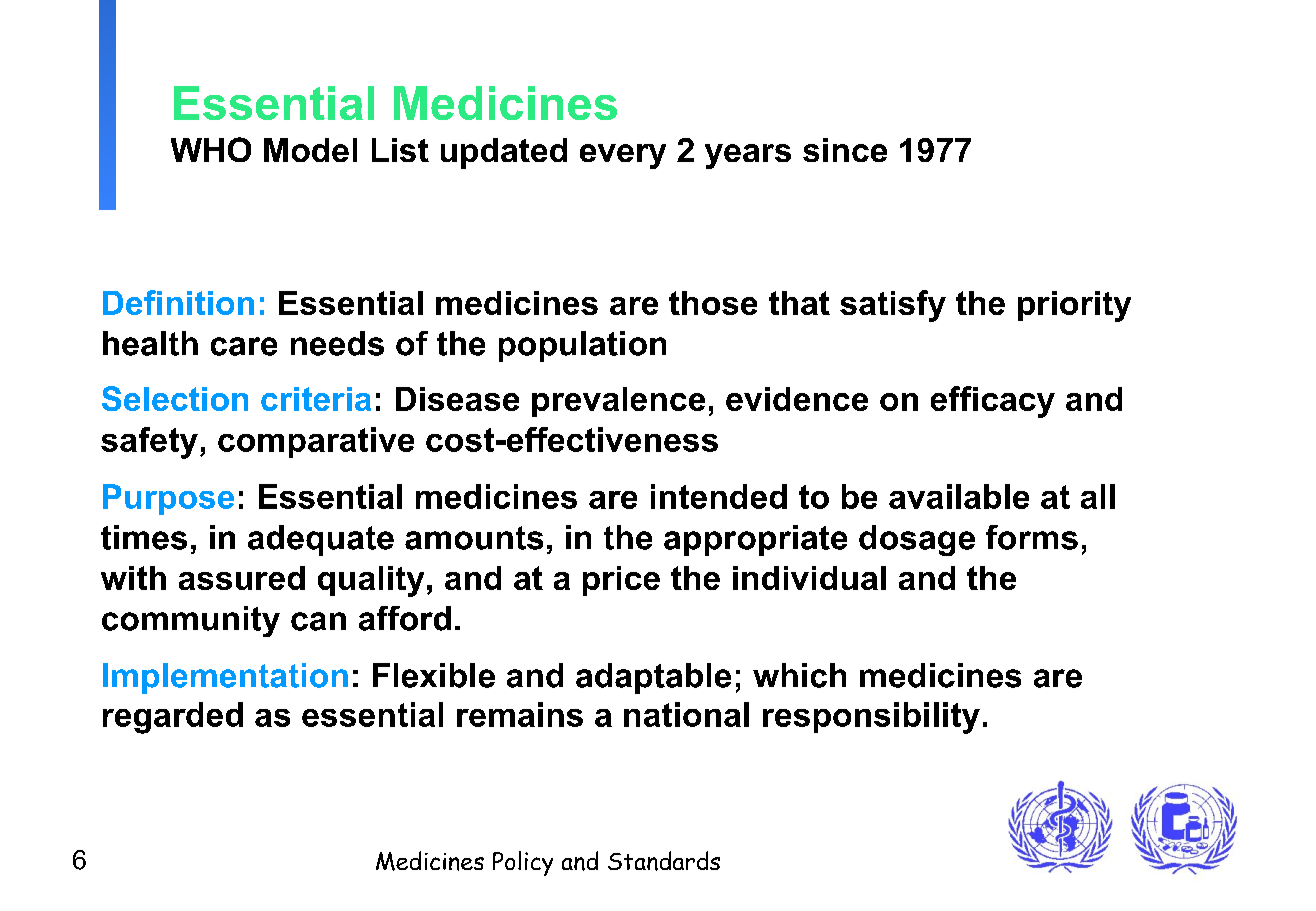  What do you see at coordinates (211, 149) in the screenshot?
I see `WHO` at bounding box center [211, 149].
